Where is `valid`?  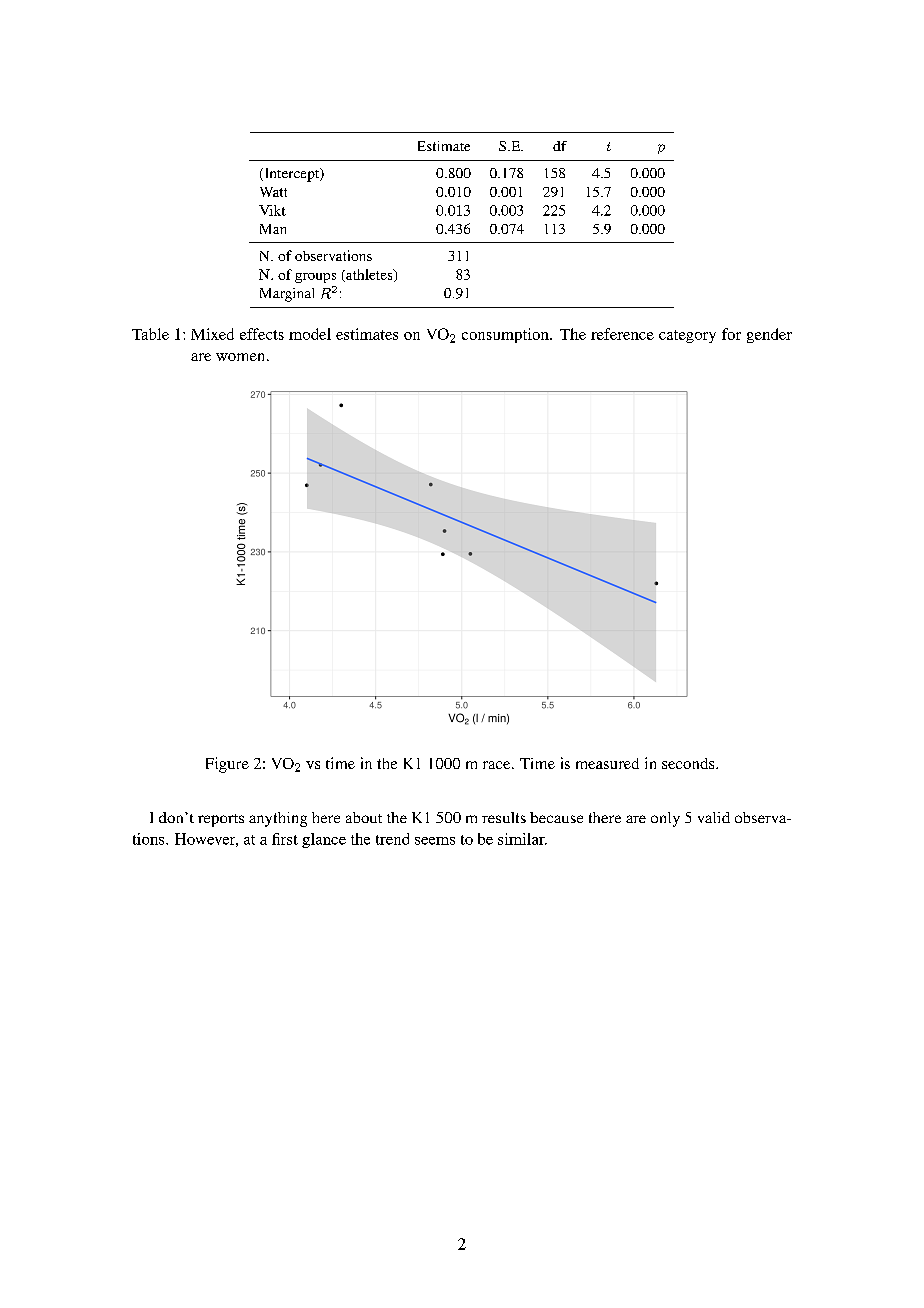 valid is located at coordinates (714, 817).
